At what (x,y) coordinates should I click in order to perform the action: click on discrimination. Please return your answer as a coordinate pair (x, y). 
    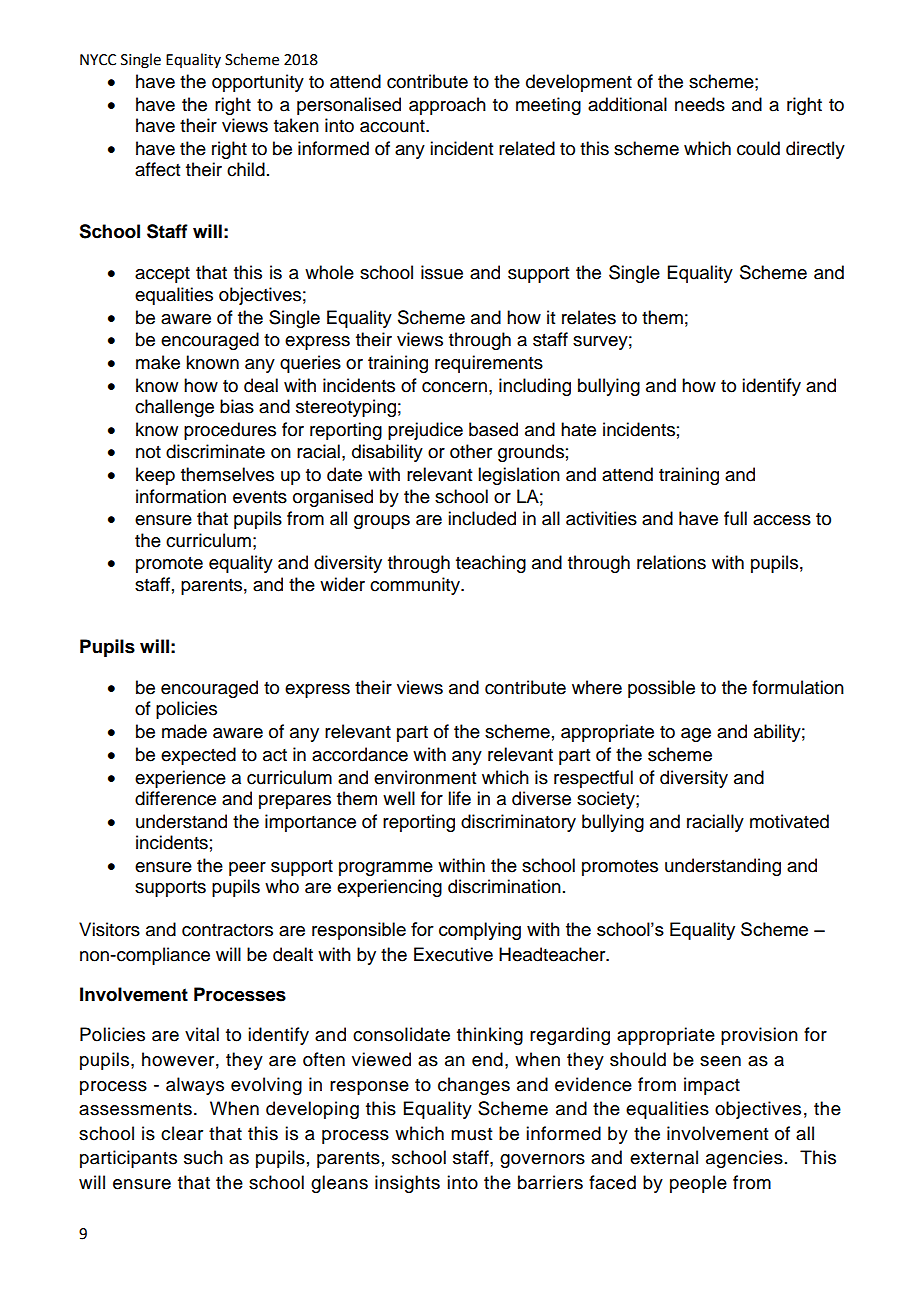
    Looking at the image, I should click on (504, 886).
